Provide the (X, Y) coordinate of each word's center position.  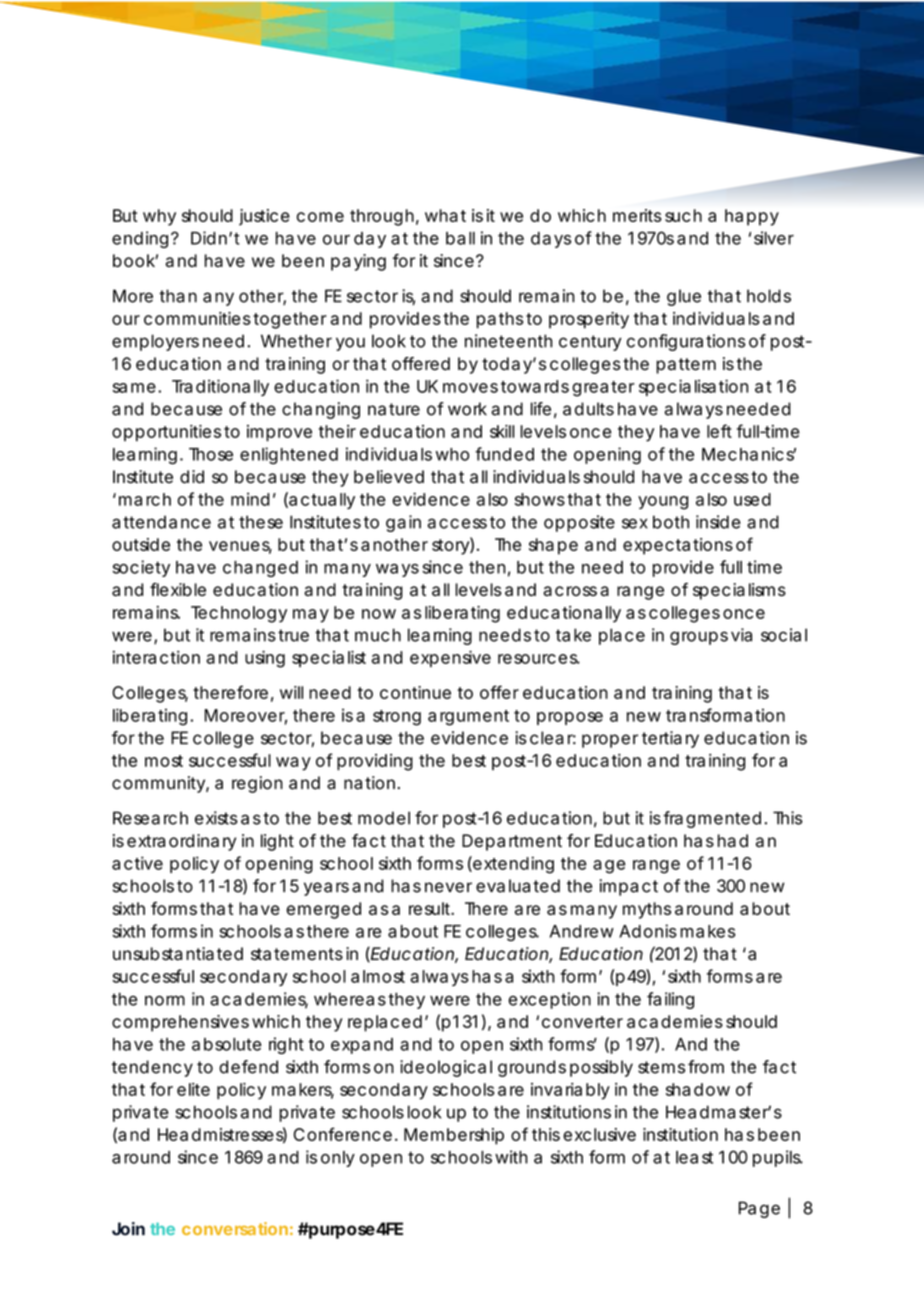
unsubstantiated (178, 954)
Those (211, 454)
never (448, 887)
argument (468, 718)
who (452, 454)
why (159, 217)
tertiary (670, 739)
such (683, 215)
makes (707, 931)
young (663, 503)
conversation (235, 1228)
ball (460, 238)
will (291, 692)
